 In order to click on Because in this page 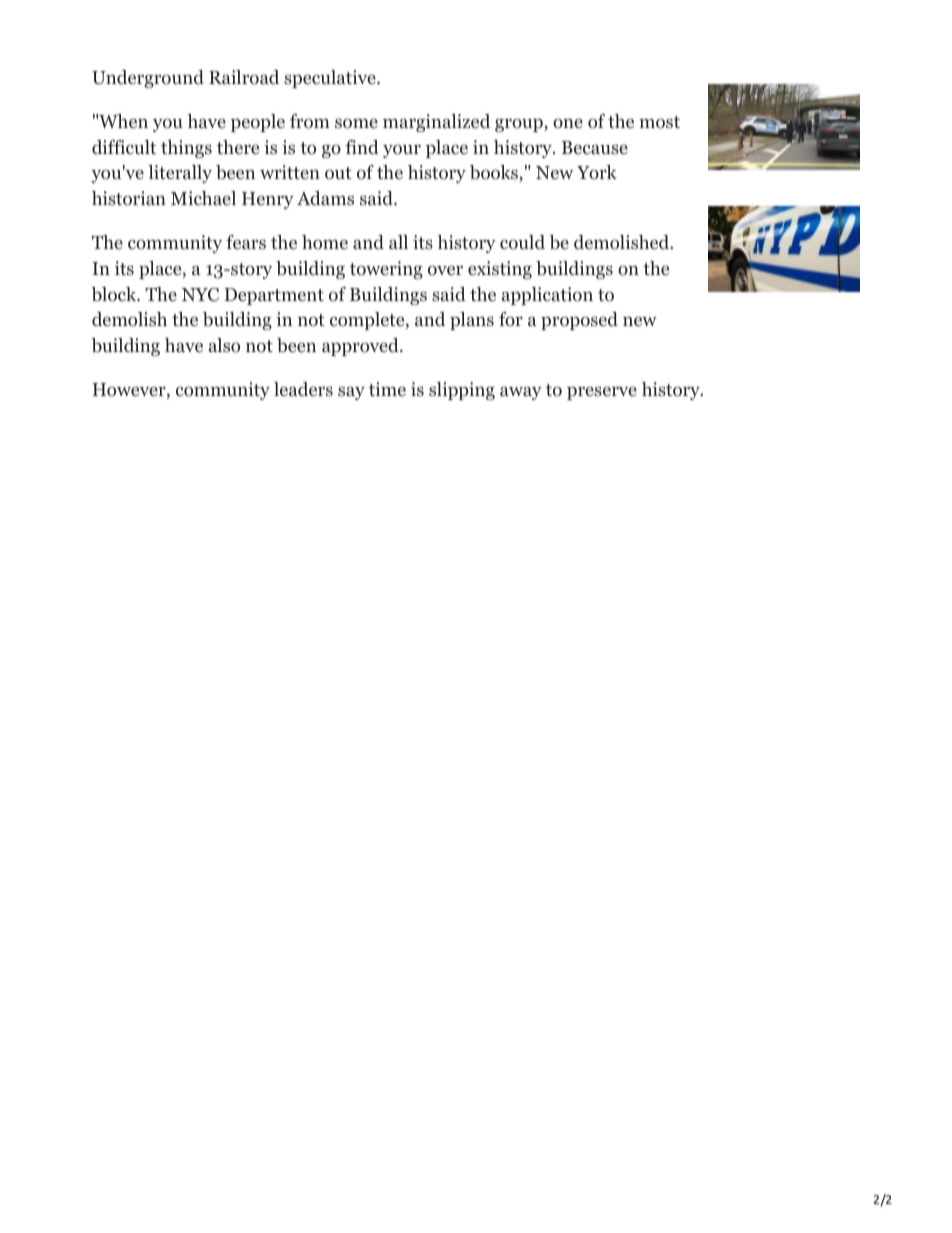, I will do `click(595, 147)`.
